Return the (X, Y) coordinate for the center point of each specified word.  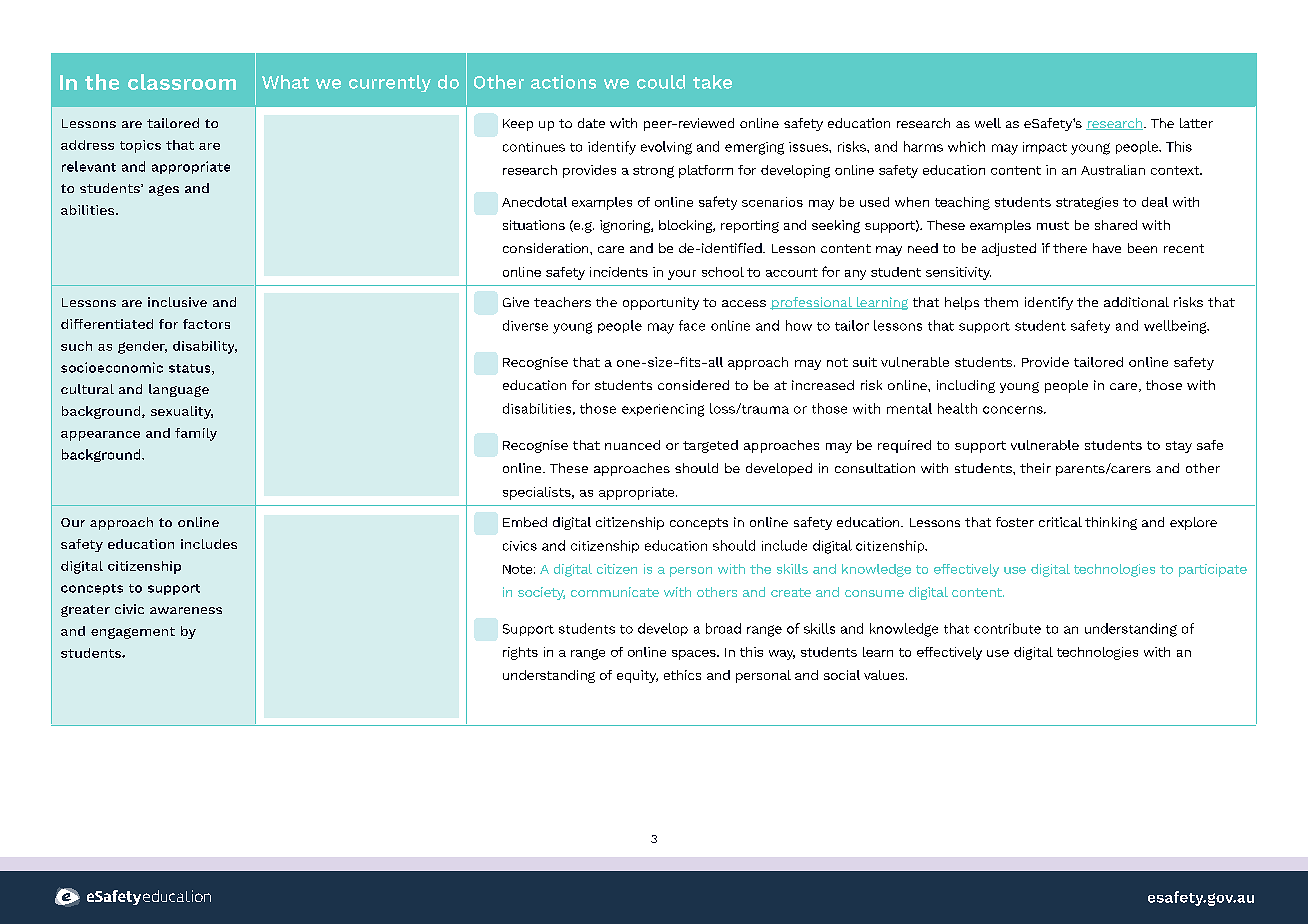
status (191, 369)
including (966, 386)
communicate (615, 592)
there (1070, 248)
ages (164, 190)
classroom (182, 82)
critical (1060, 522)
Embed (525, 522)
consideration (547, 248)
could (661, 82)
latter (1196, 123)
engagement (133, 633)
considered (693, 385)
